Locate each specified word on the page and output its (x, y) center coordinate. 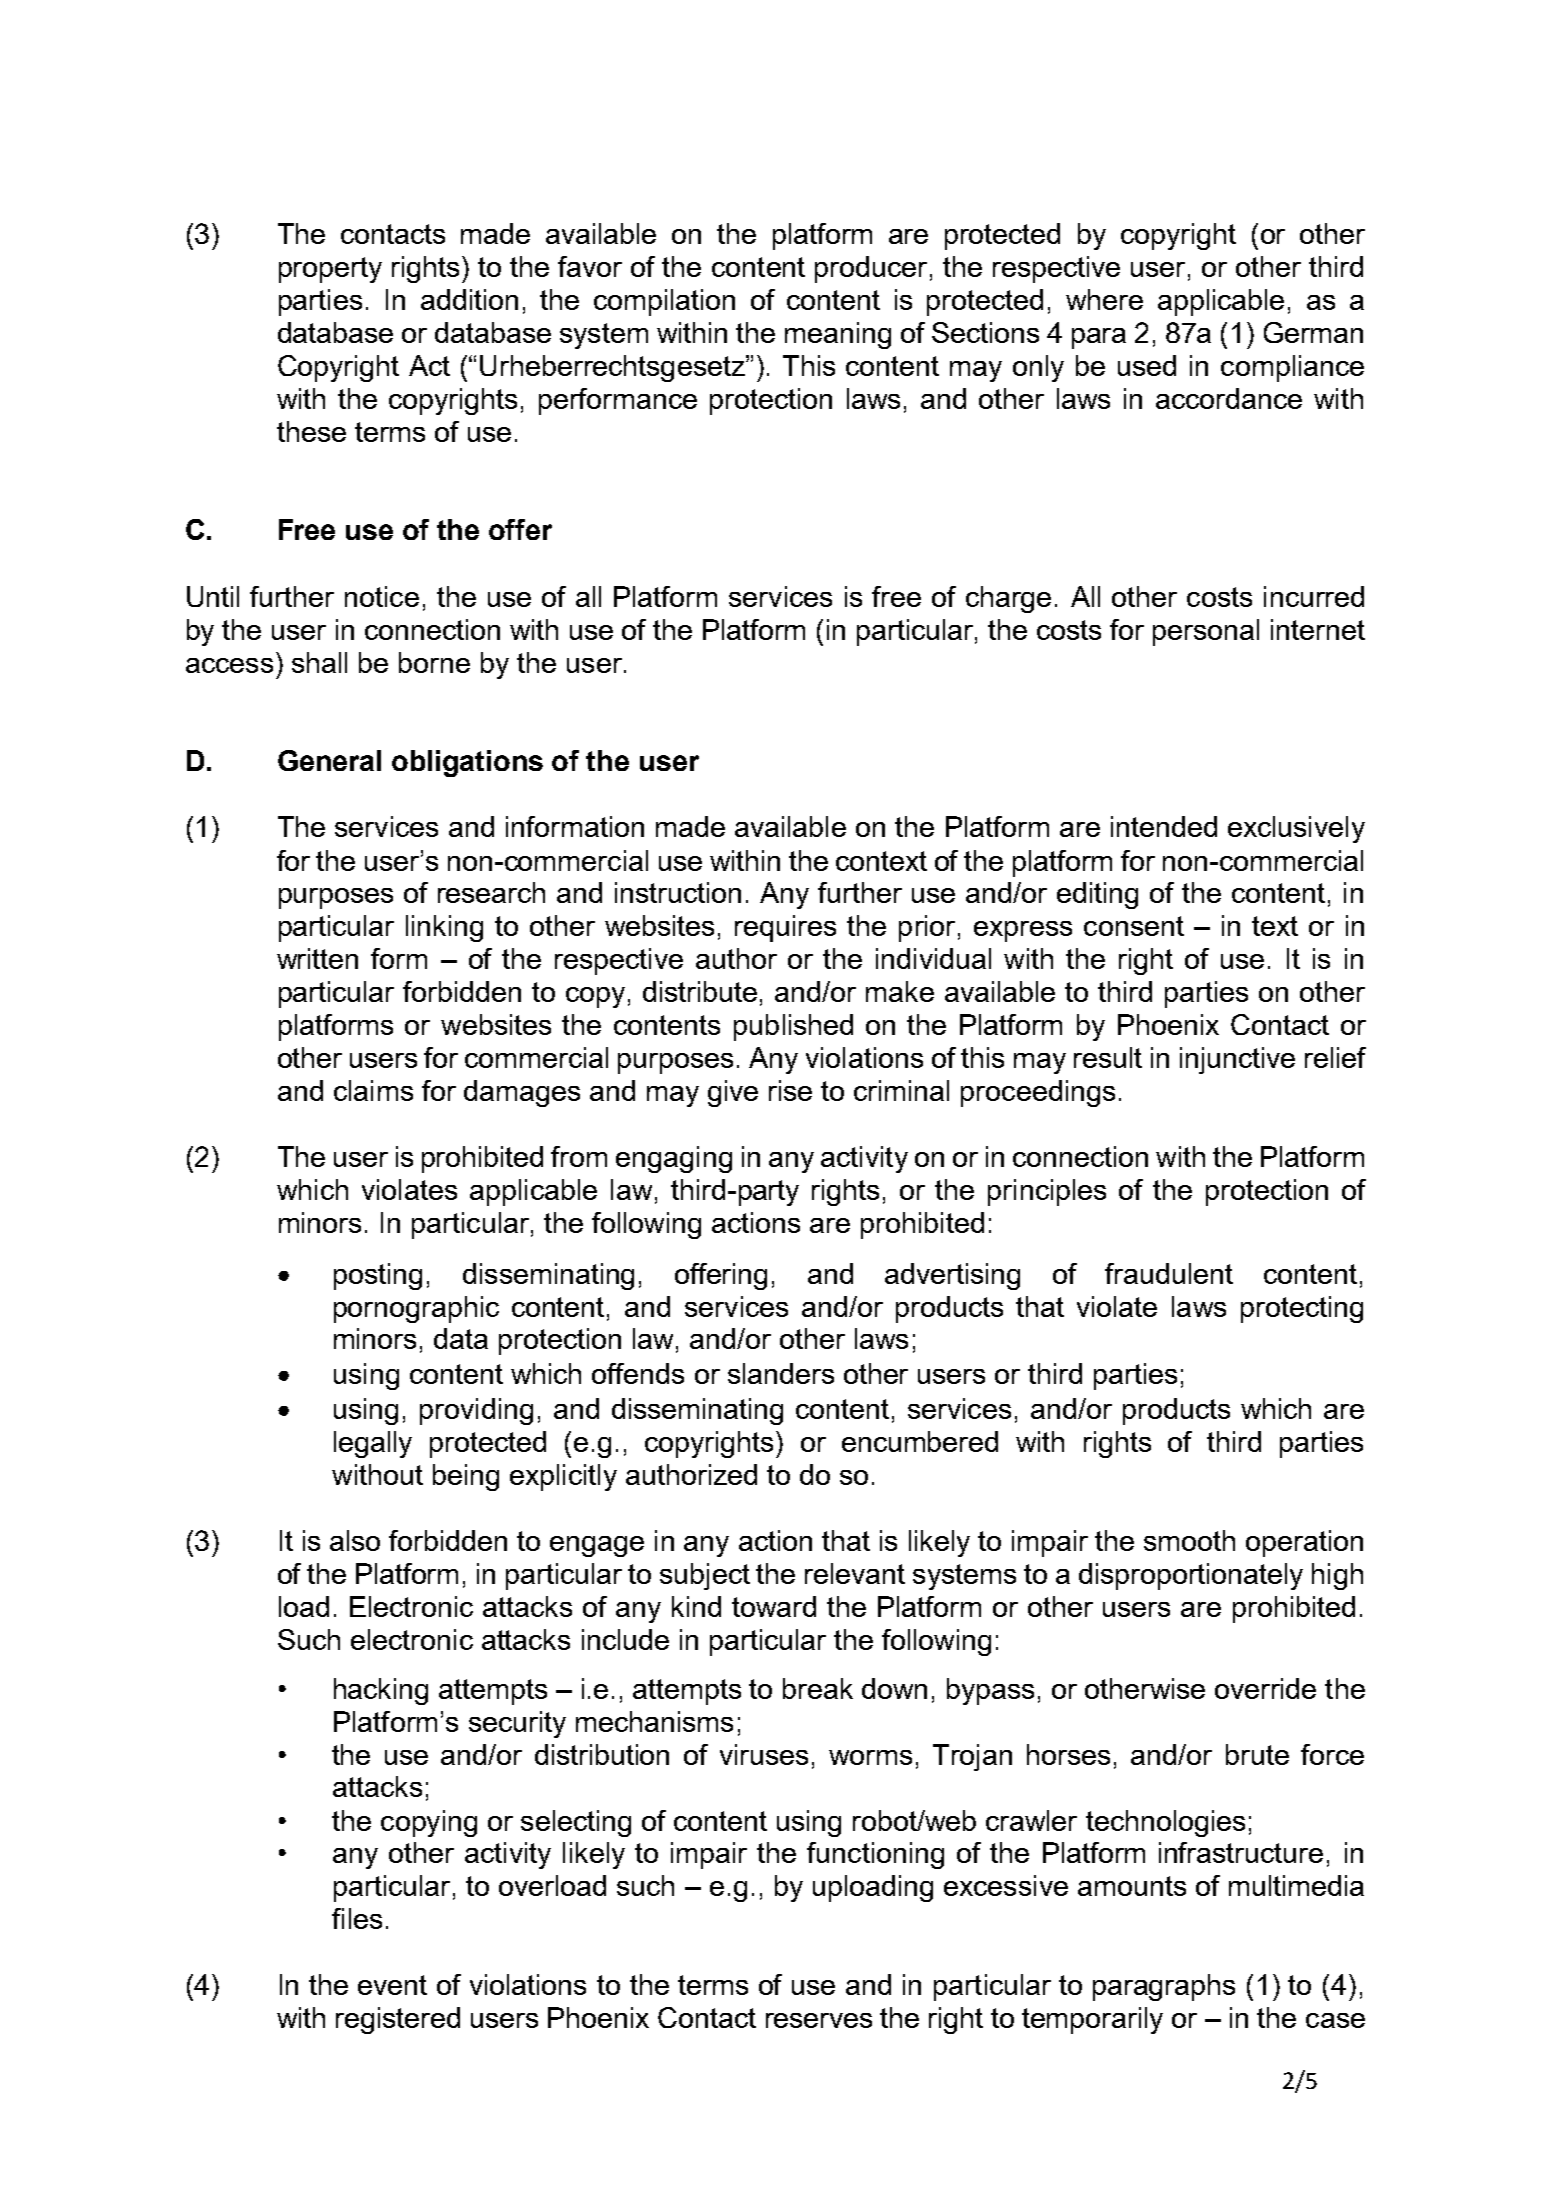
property (330, 270)
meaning (838, 335)
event (392, 1985)
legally (373, 1444)
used (1147, 365)
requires (785, 928)
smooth (1189, 1540)
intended (1164, 826)
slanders (781, 1373)
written (317, 958)
